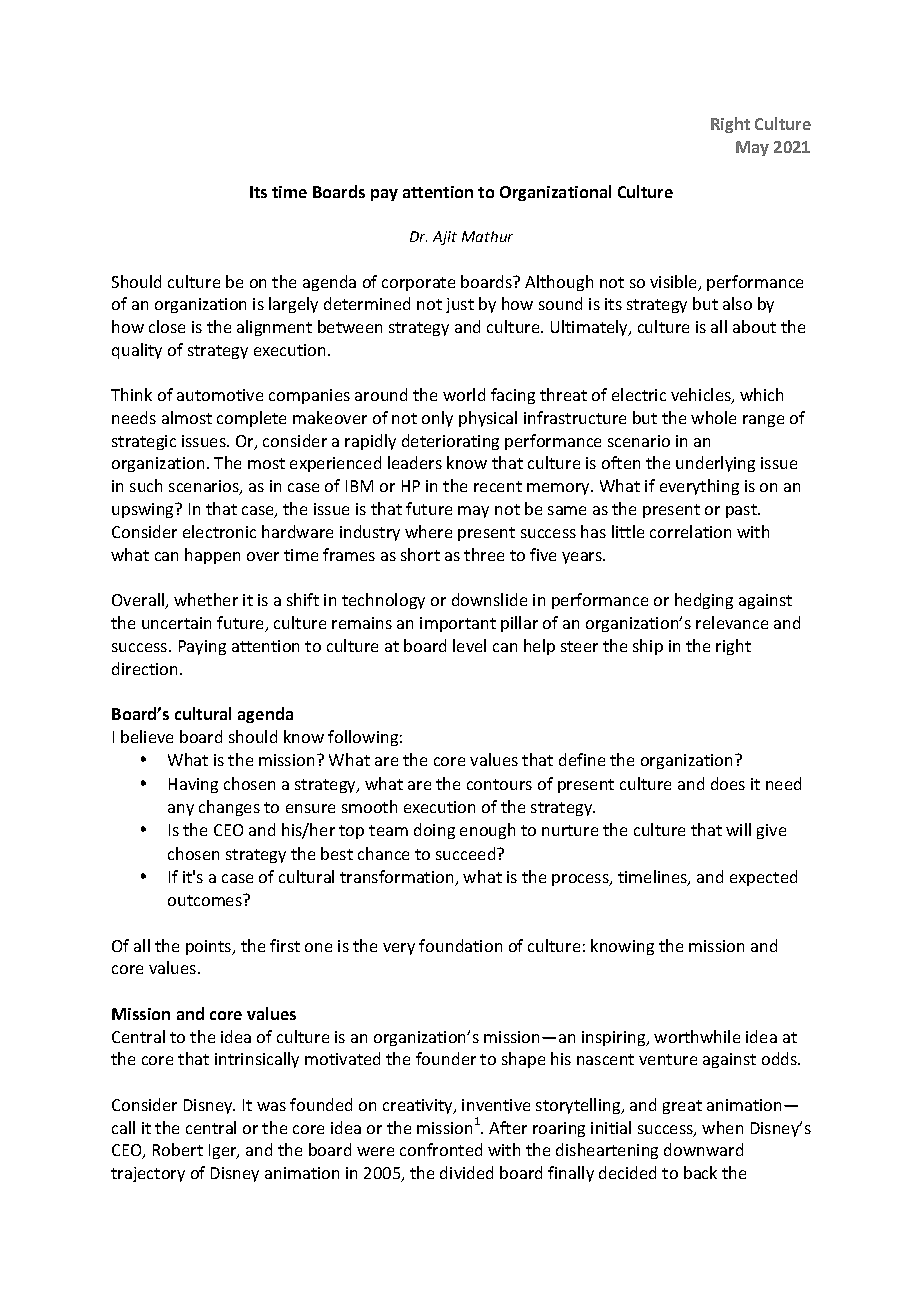  What do you see at coordinates (147, 736) in the document?
I see `believe` at bounding box center [147, 736].
